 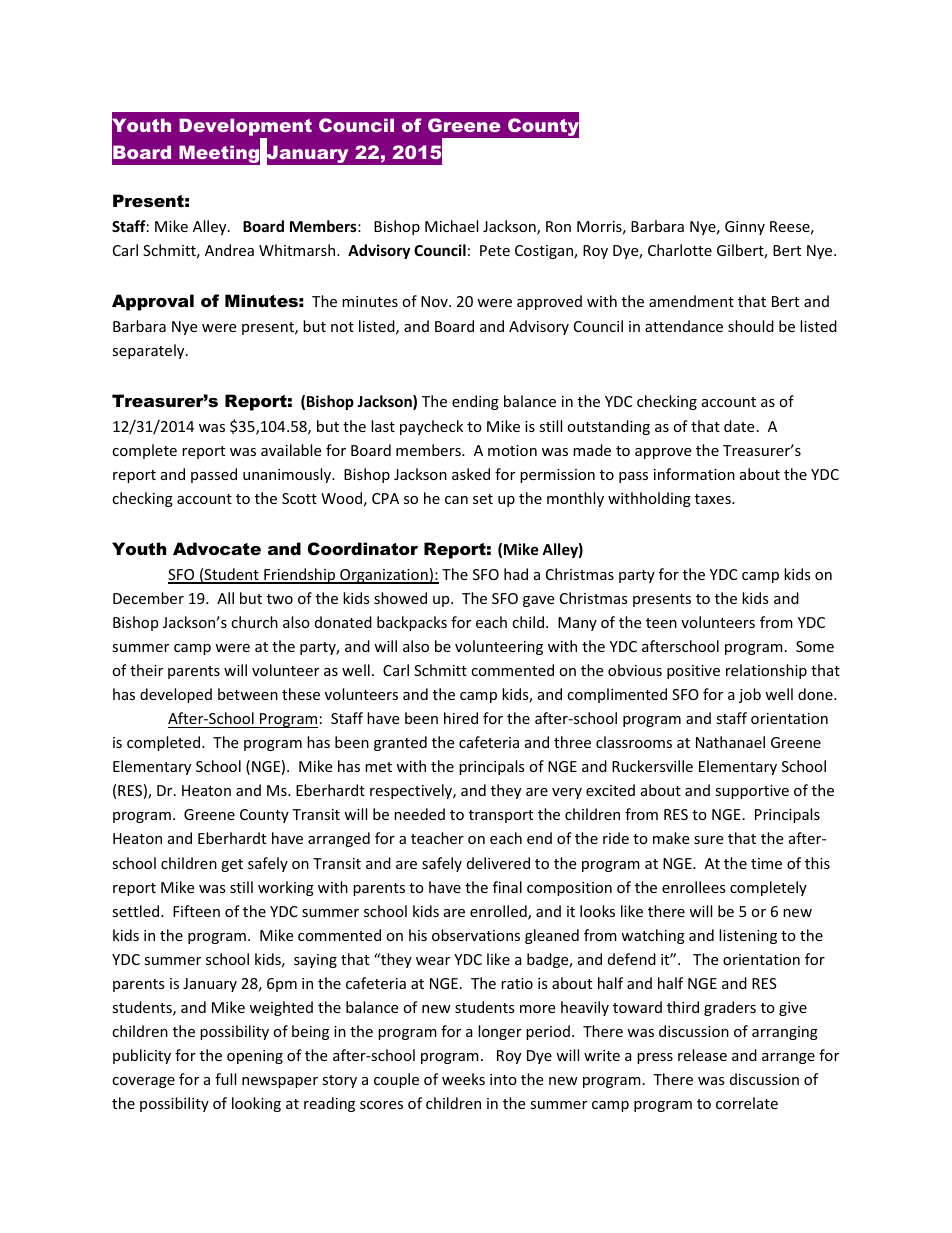 What do you see at coordinates (745, 228) in the screenshot?
I see `Ginny` at bounding box center [745, 228].
